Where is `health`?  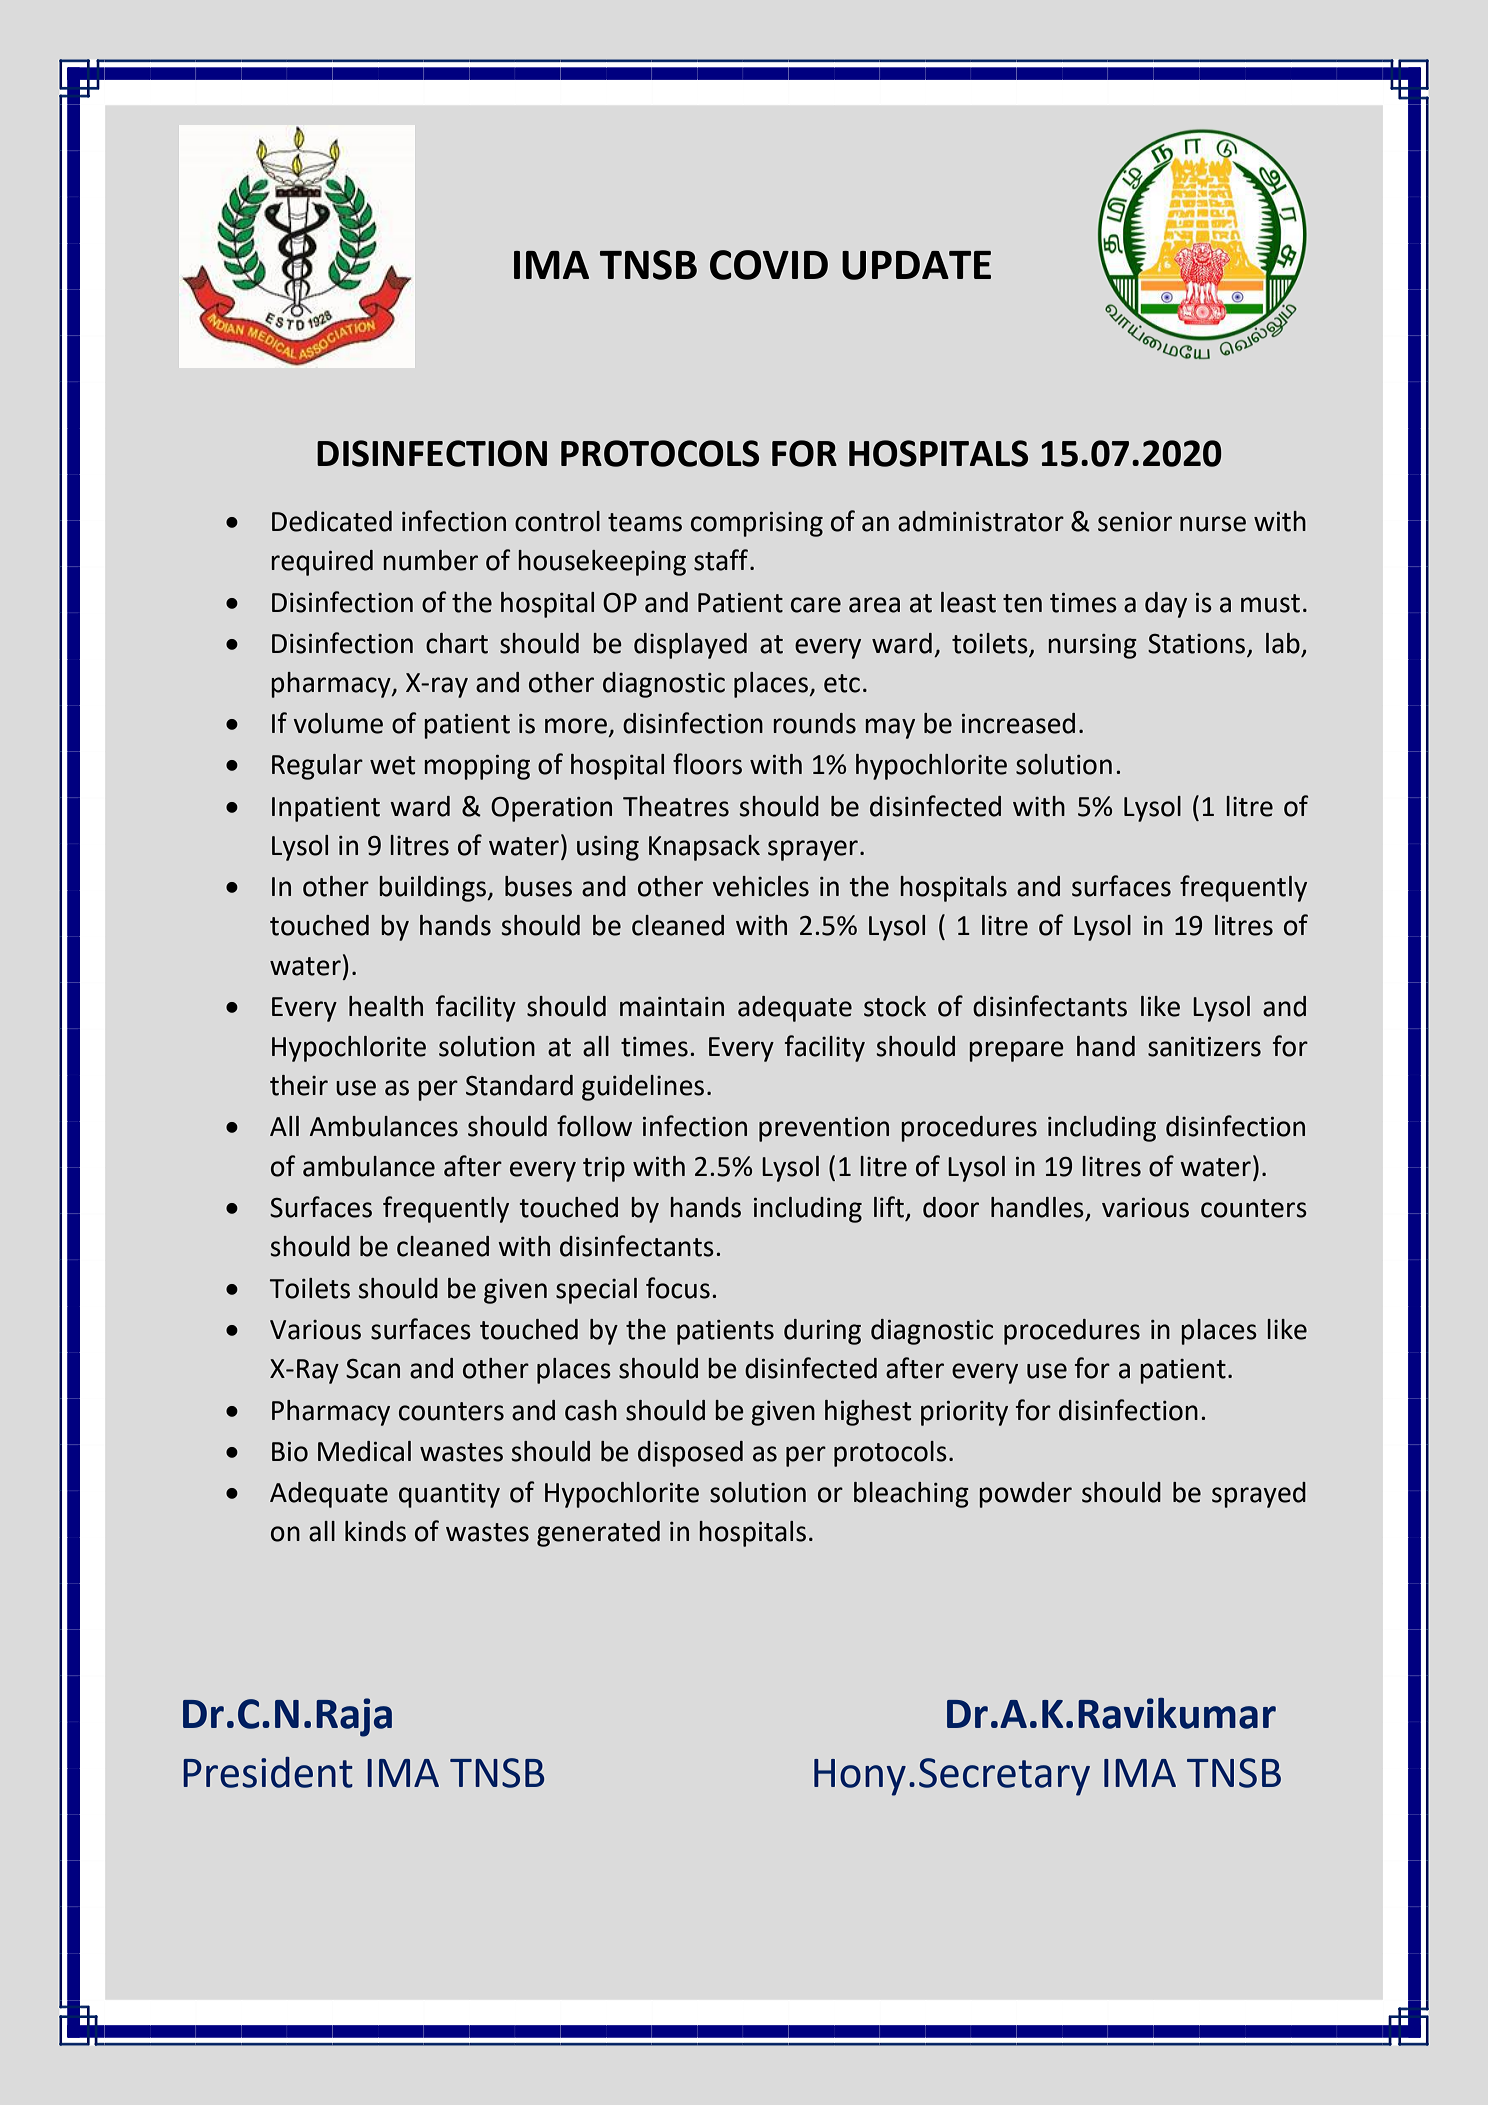 health is located at coordinates (386, 1006).
